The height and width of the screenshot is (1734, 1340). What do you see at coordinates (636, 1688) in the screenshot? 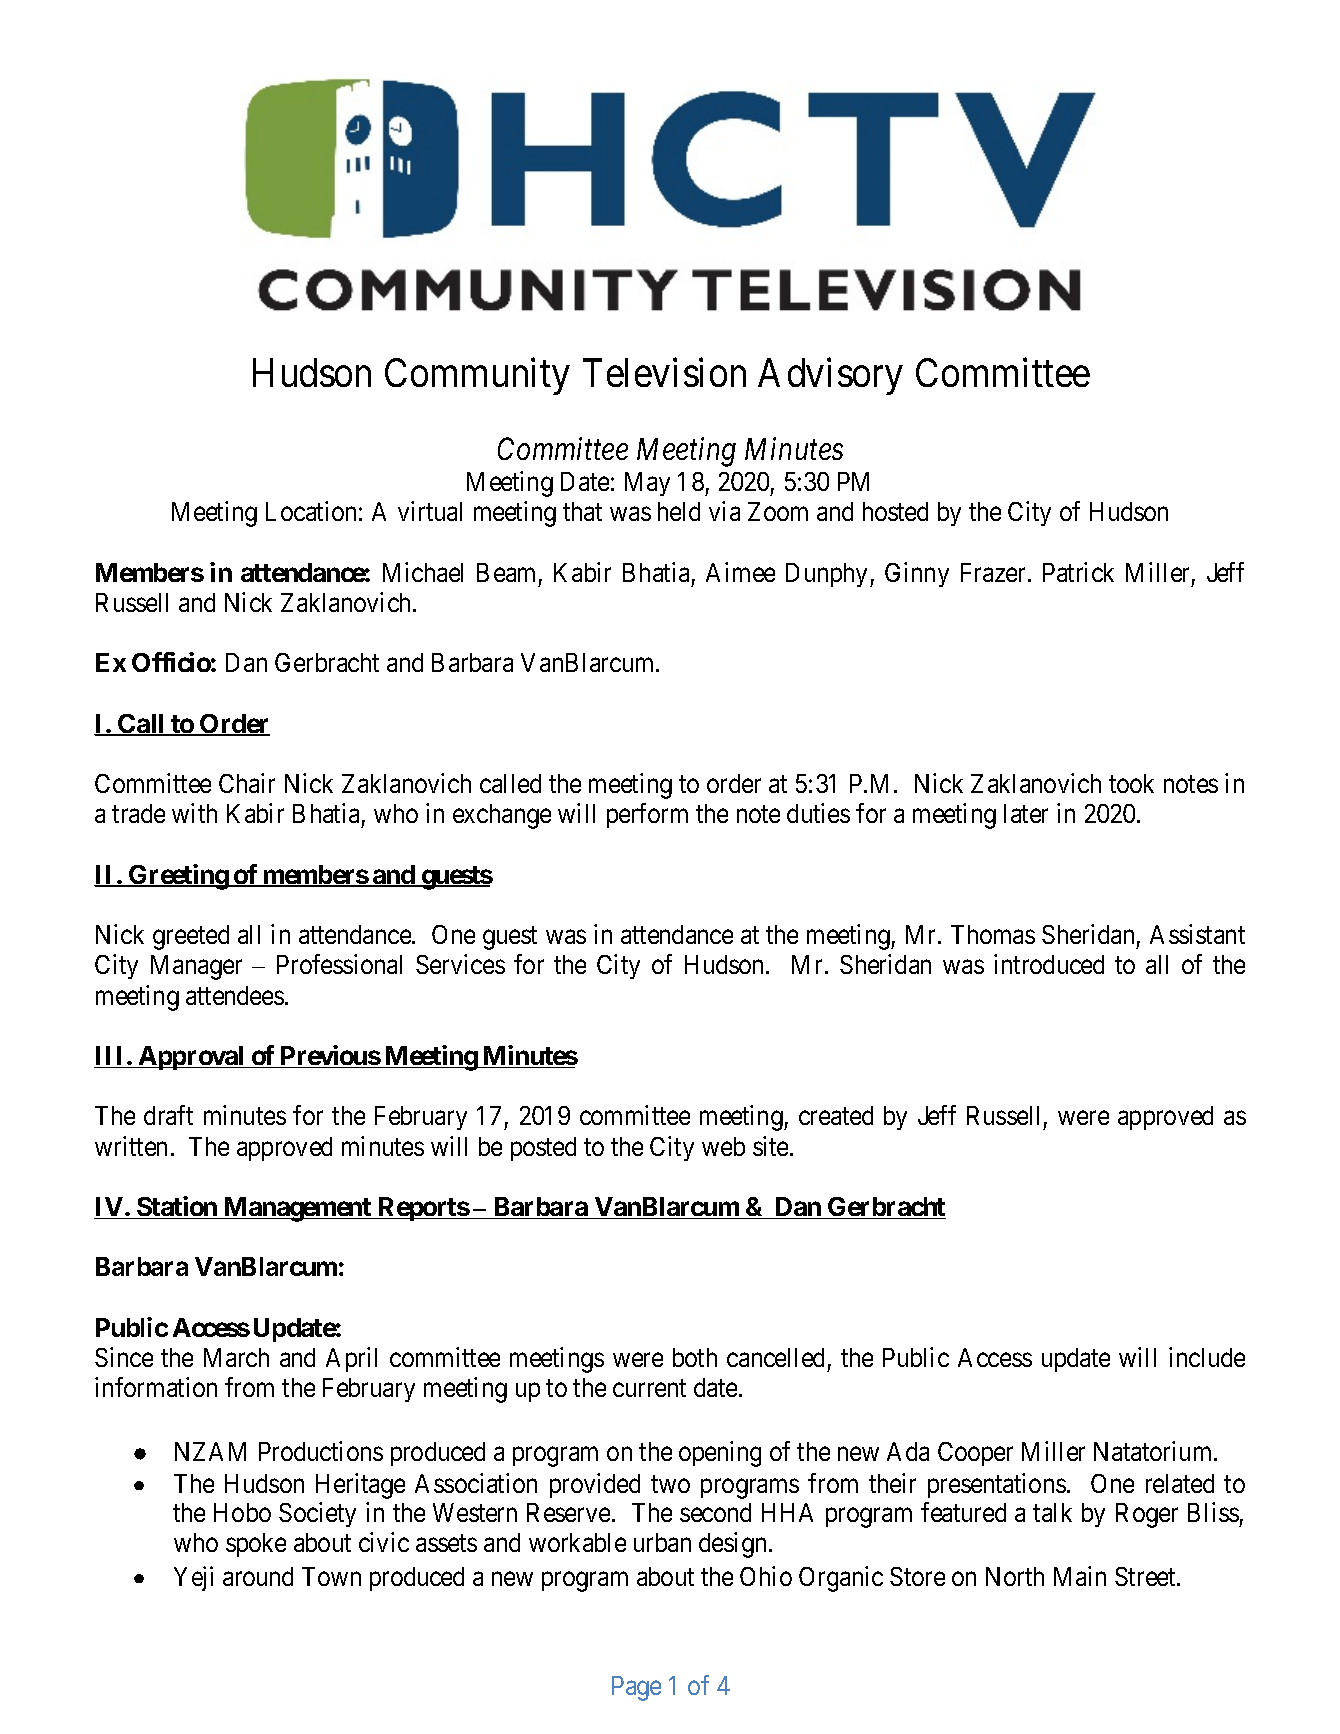
I see `Page` at bounding box center [636, 1688].
